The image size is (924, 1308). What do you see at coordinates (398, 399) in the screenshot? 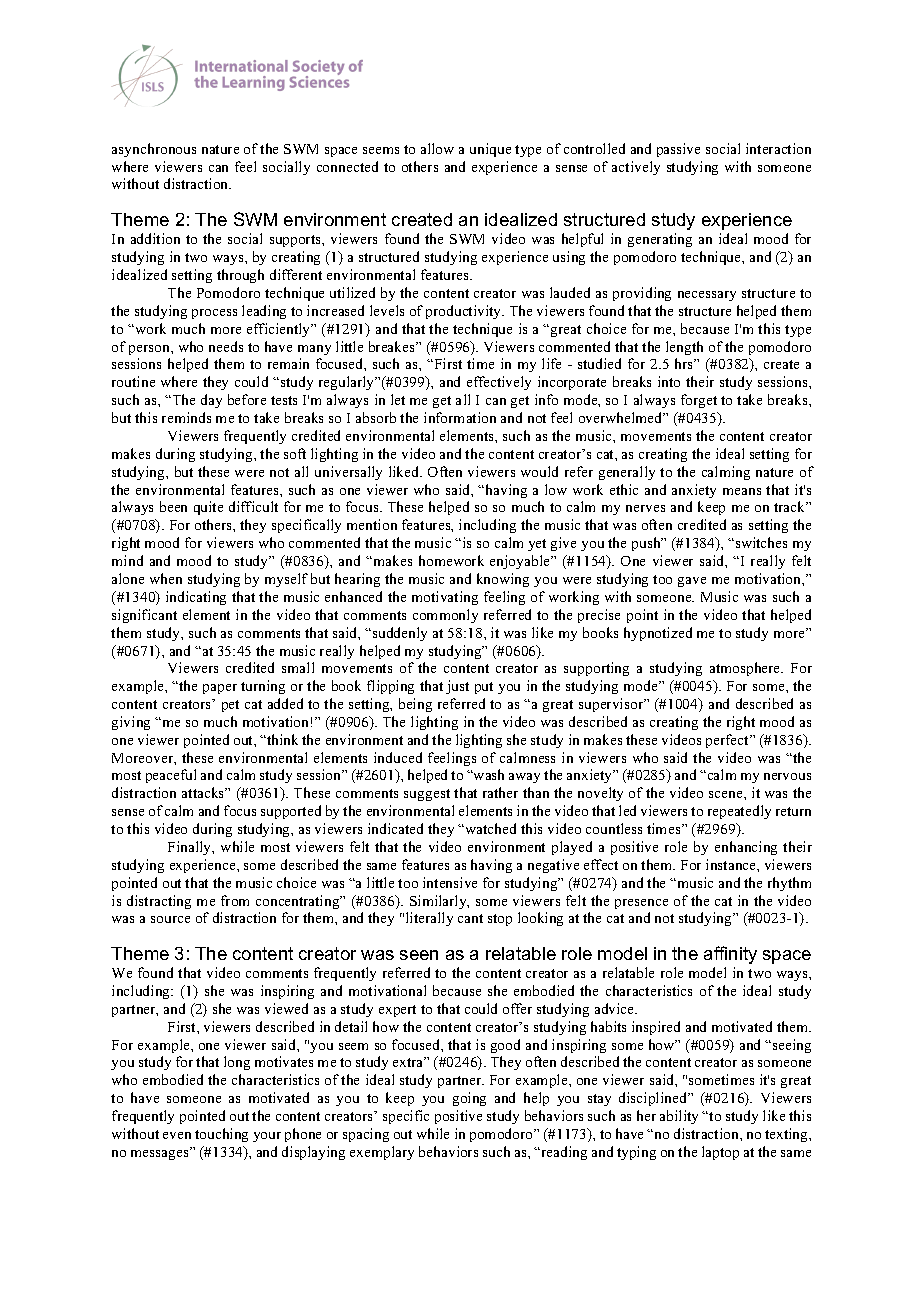
I see `let` at bounding box center [398, 399].
